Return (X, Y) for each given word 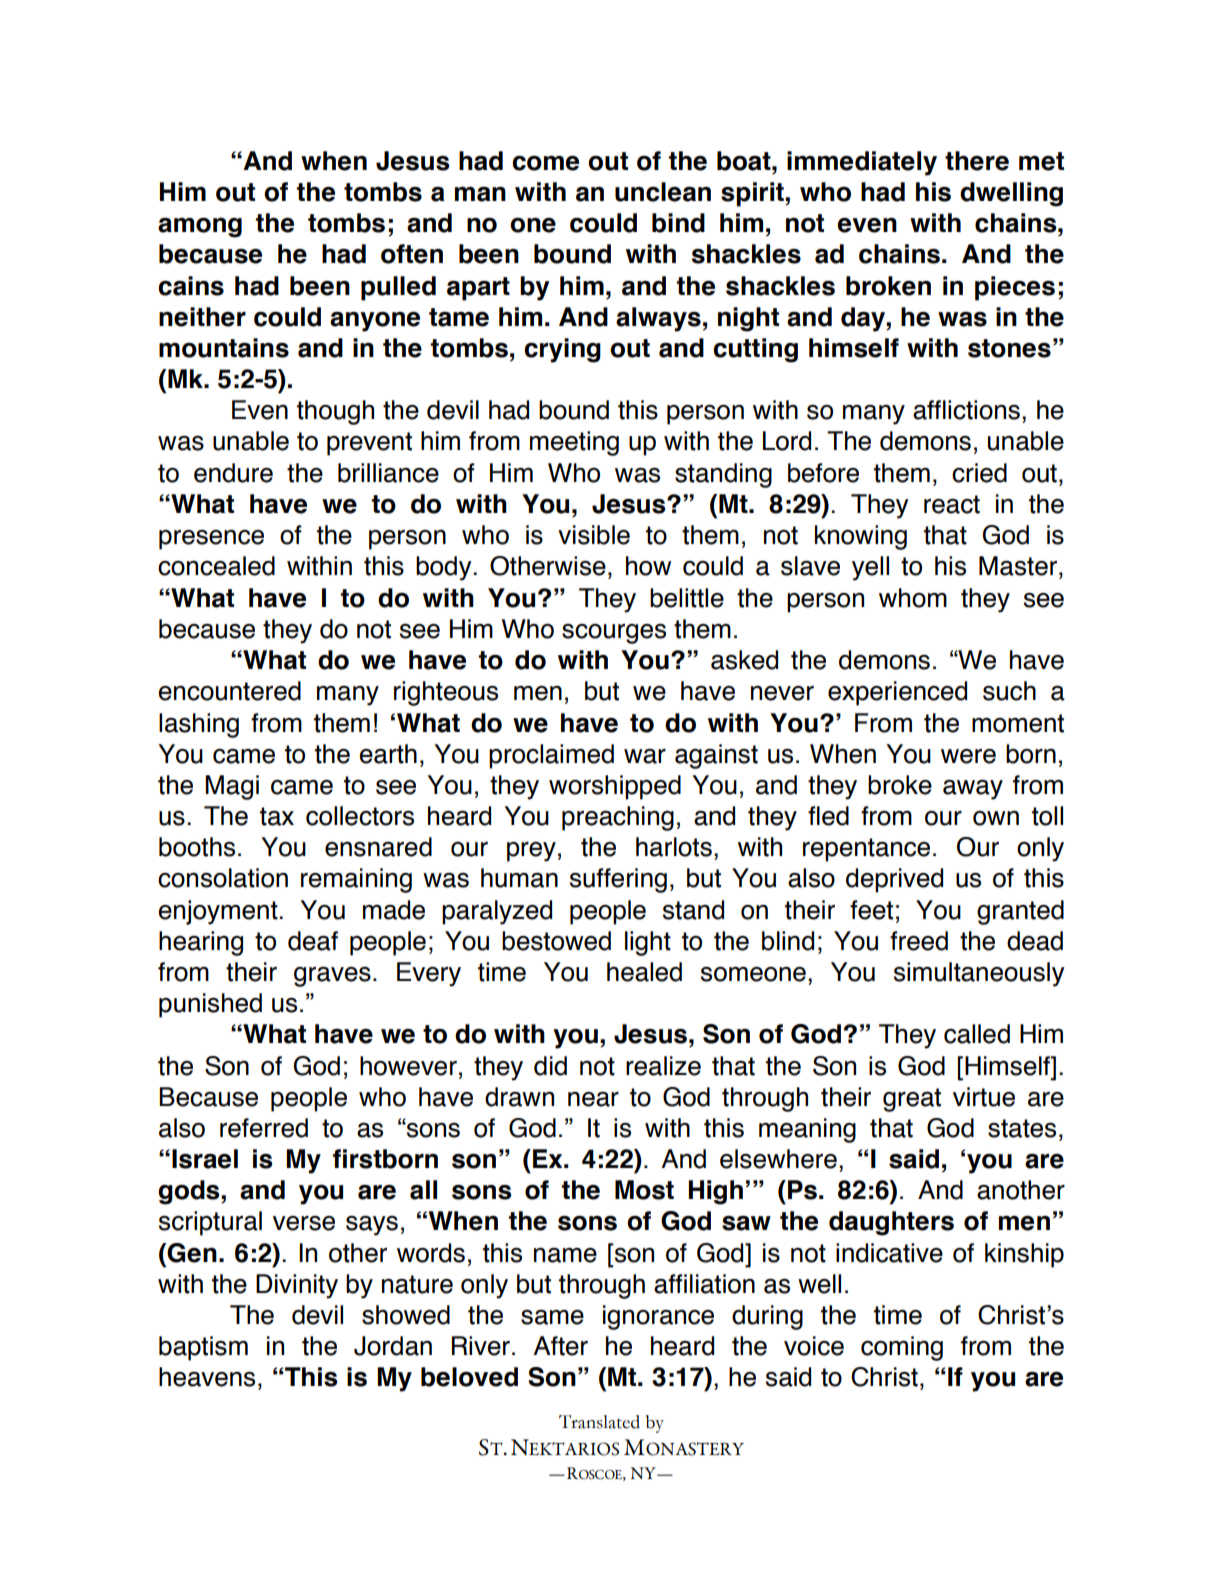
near (593, 1099)
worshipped (615, 787)
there (977, 161)
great (912, 1100)
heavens (207, 1377)
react (952, 504)
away (973, 790)
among (200, 228)
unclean (663, 192)
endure (233, 473)
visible (594, 535)
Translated (599, 1422)
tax (277, 816)
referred (264, 1128)
